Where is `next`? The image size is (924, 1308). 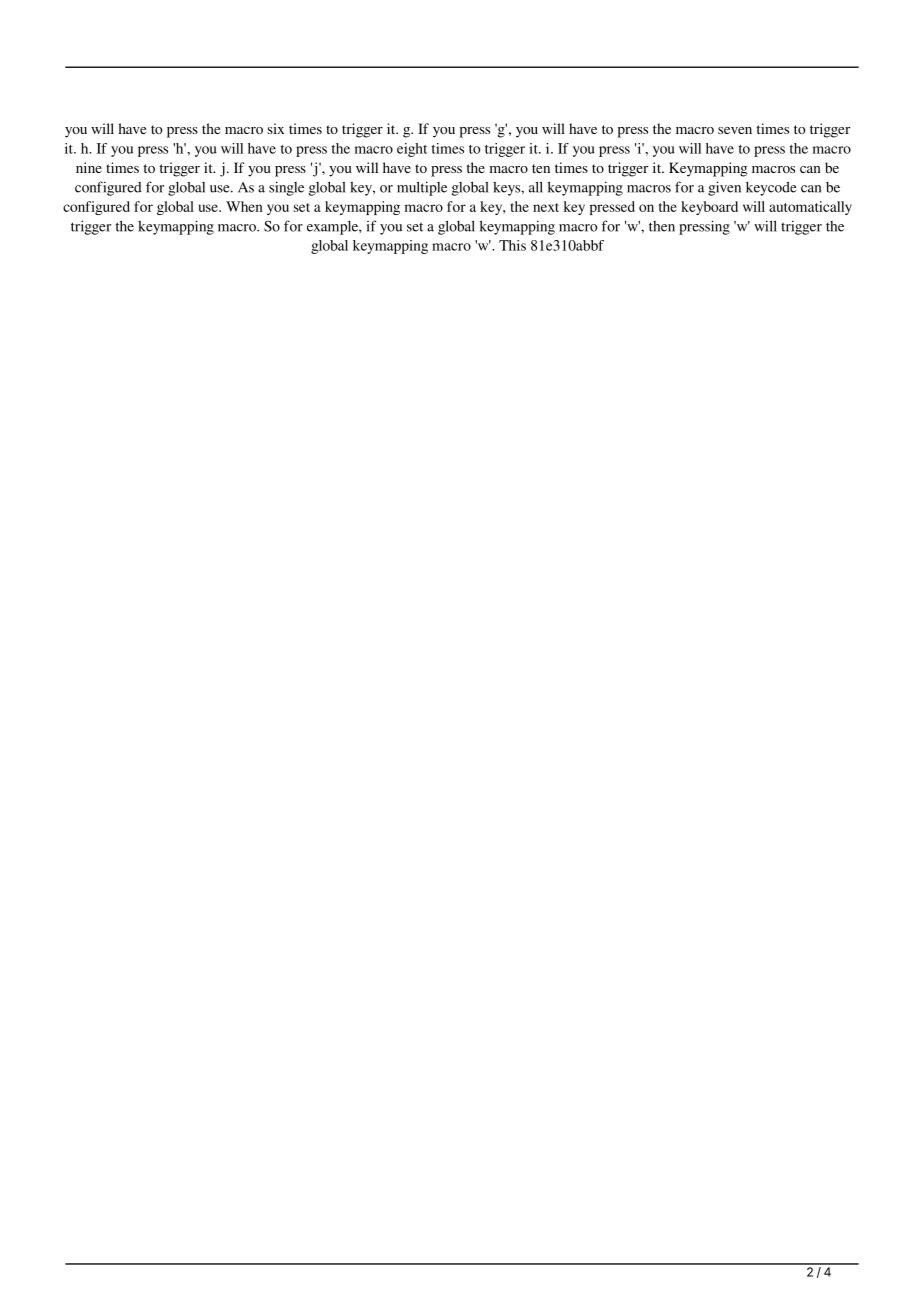 next is located at coordinates (546, 207).
